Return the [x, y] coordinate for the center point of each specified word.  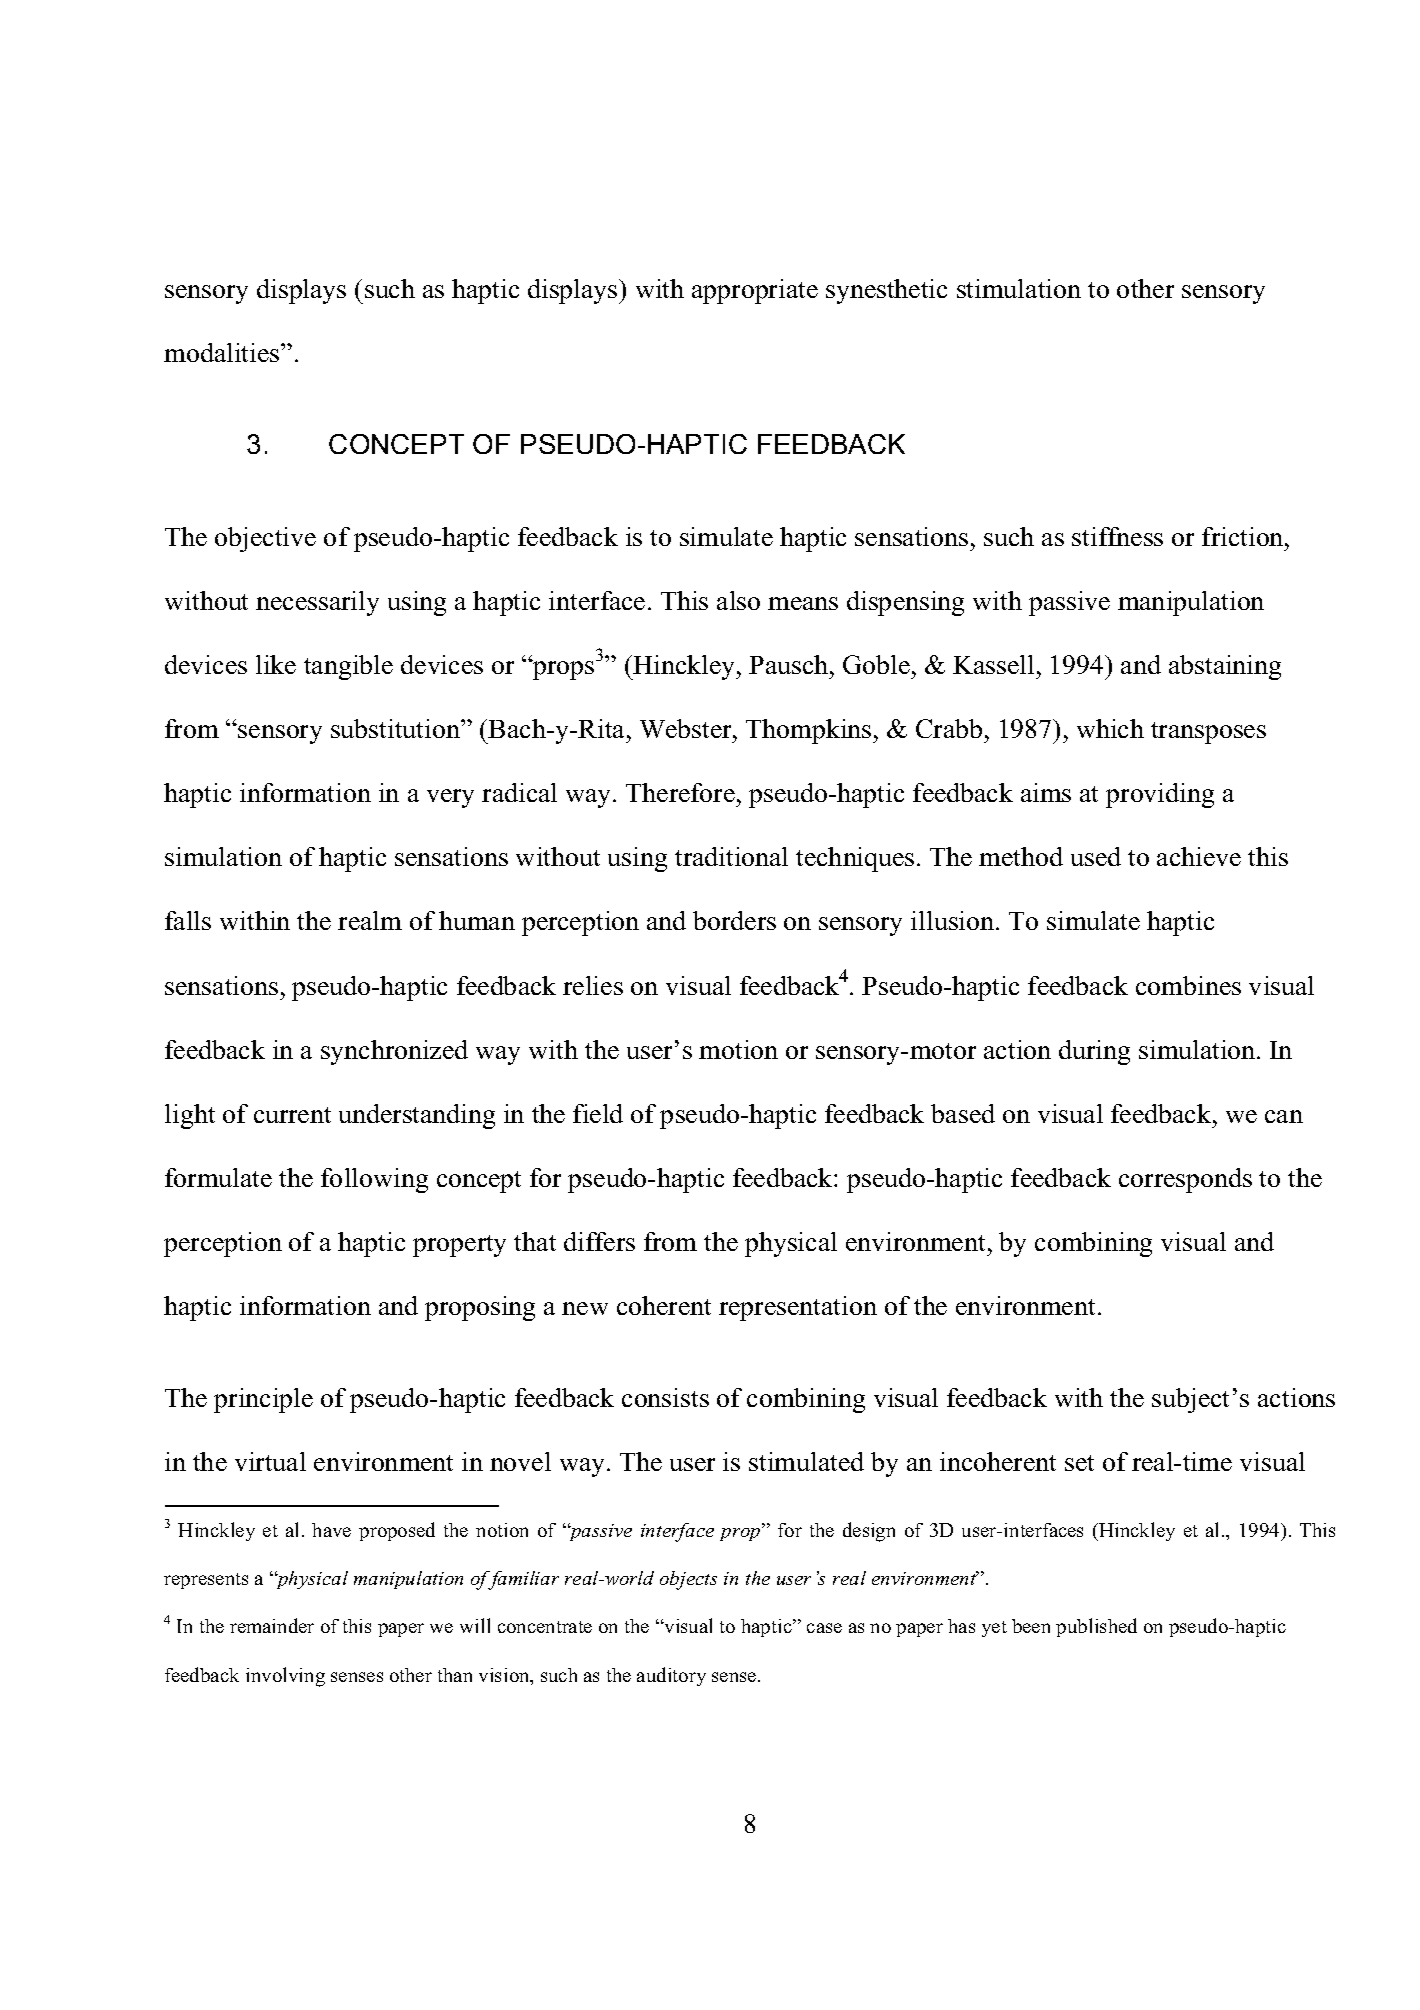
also [738, 600]
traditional [731, 856]
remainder [272, 1625]
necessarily [317, 603]
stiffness [1117, 536]
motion [738, 1049]
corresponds [1185, 1180]
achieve [1199, 856]
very [450, 798]
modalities [223, 352]
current [292, 1115]
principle [263, 1400]
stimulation [1019, 288]
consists [665, 1397]
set [1079, 1463]
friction [1244, 536]
